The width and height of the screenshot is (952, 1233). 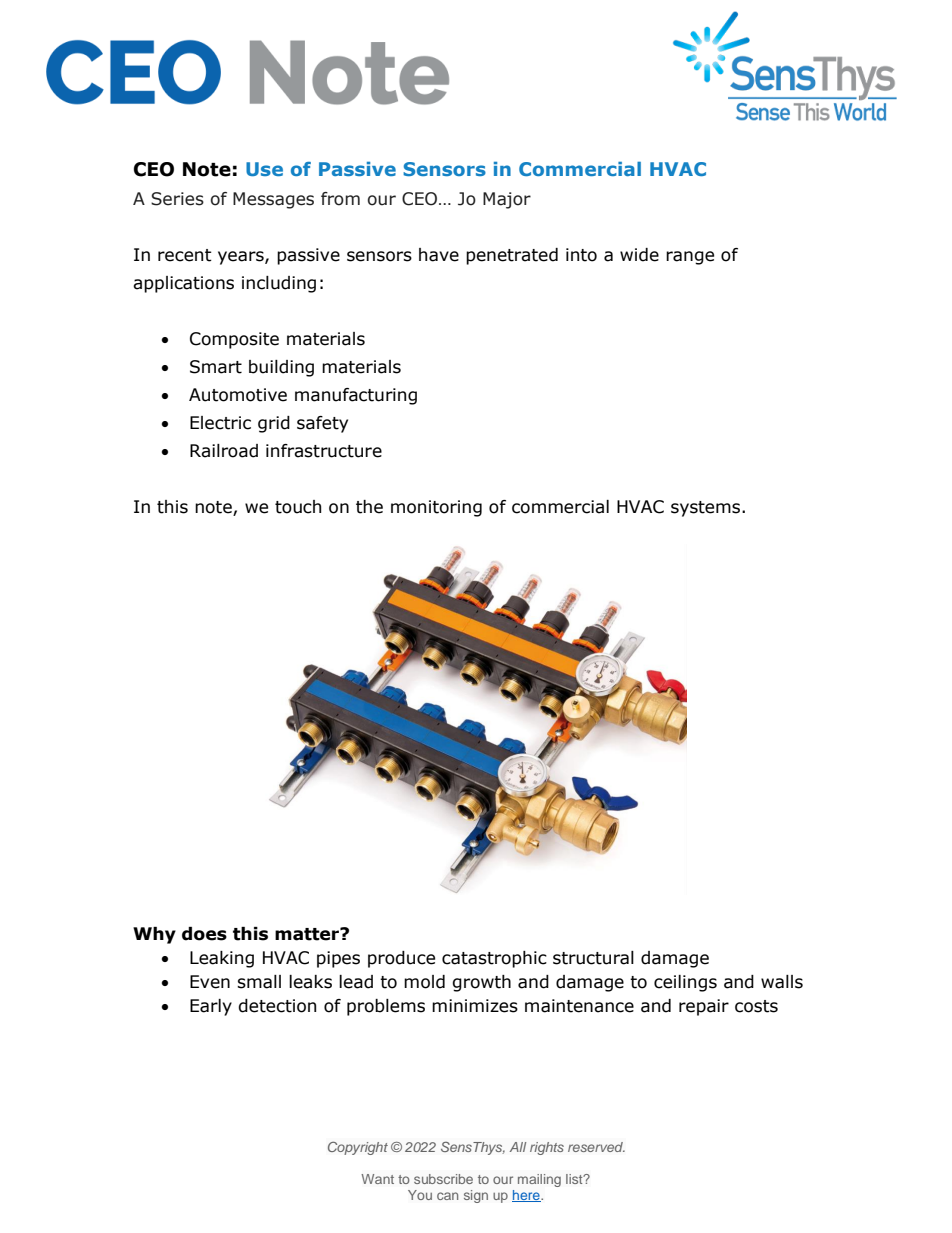 What do you see at coordinates (507, 200) in the screenshot?
I see `Major` at bounding box center [507, 200].
